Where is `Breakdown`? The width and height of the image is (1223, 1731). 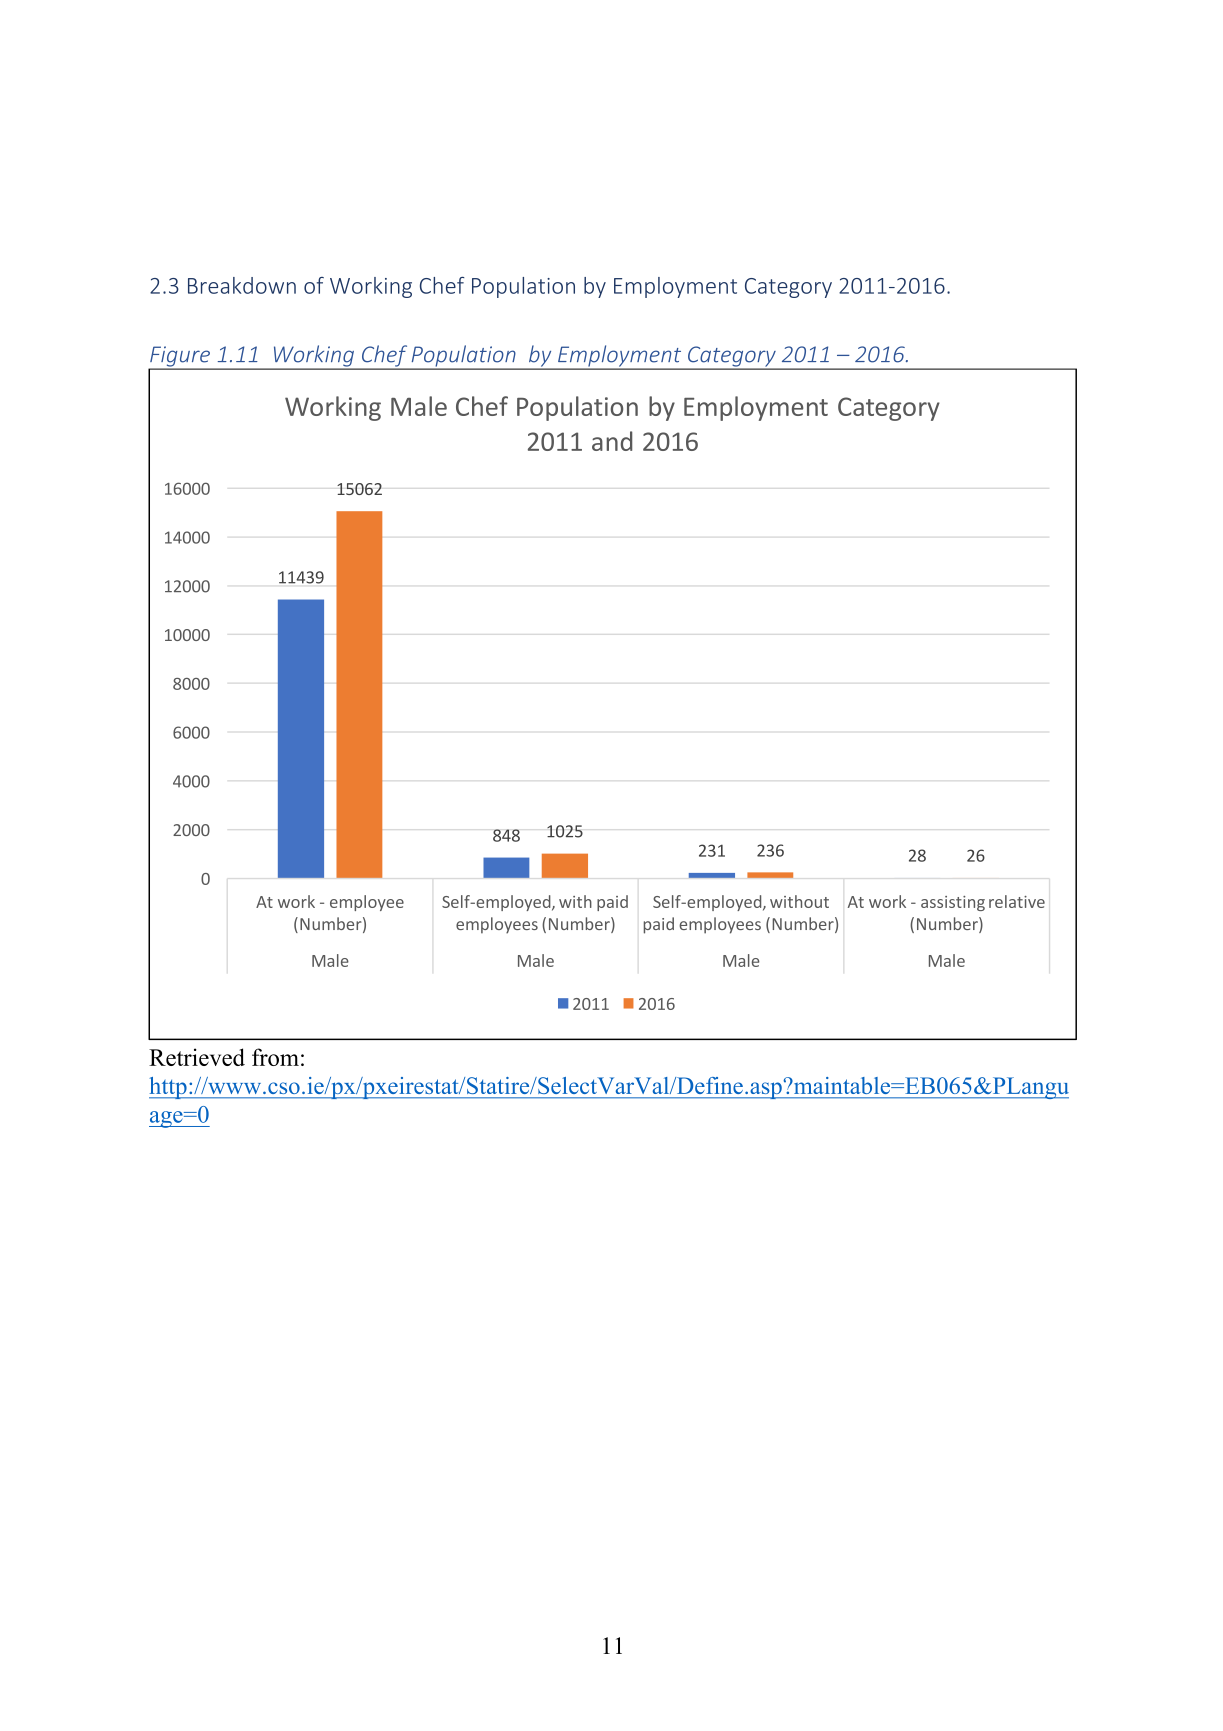
Breakdown is located at coordinates (242, 285).
